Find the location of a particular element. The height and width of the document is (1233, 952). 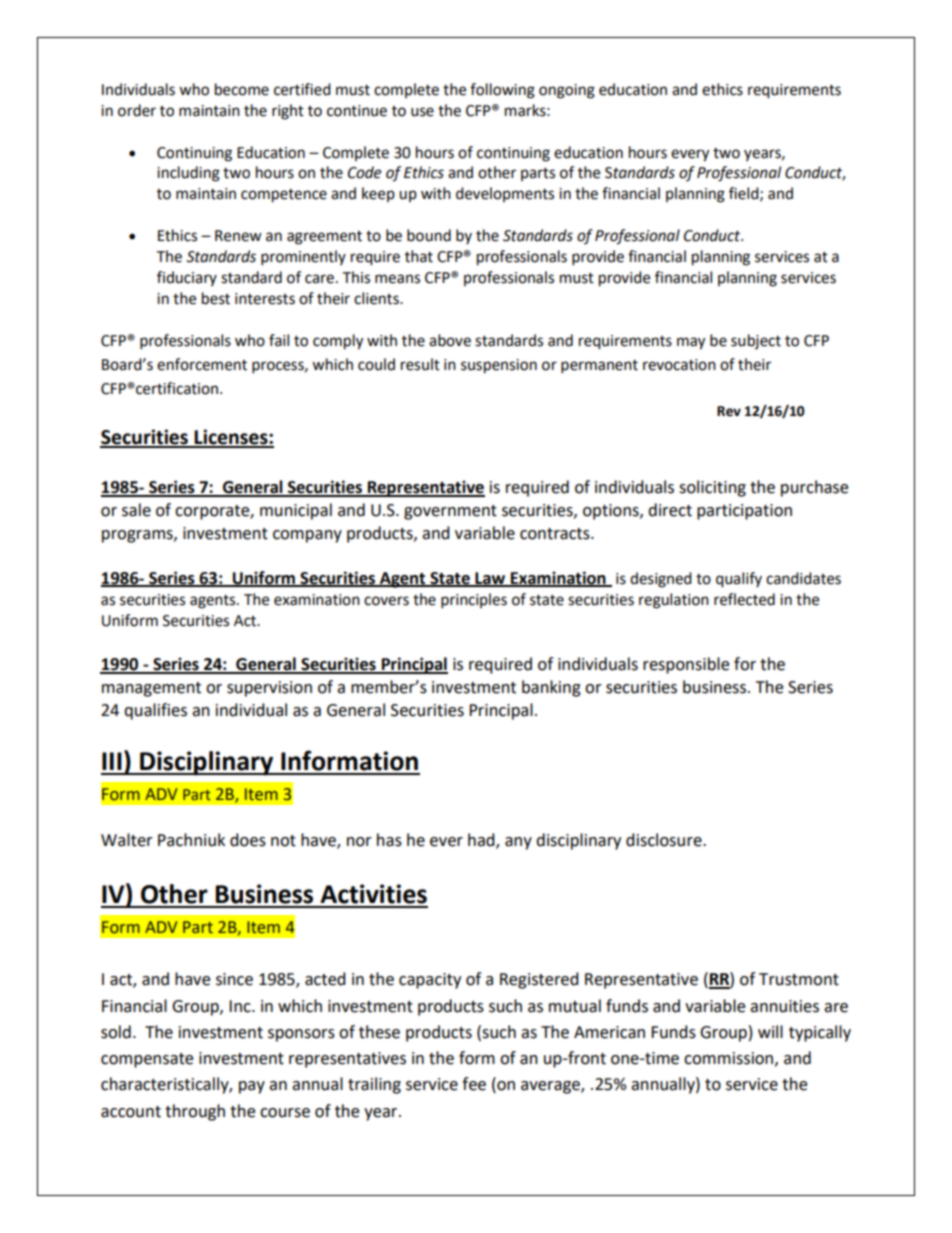

reflected is located at coordinates (744, 599).
